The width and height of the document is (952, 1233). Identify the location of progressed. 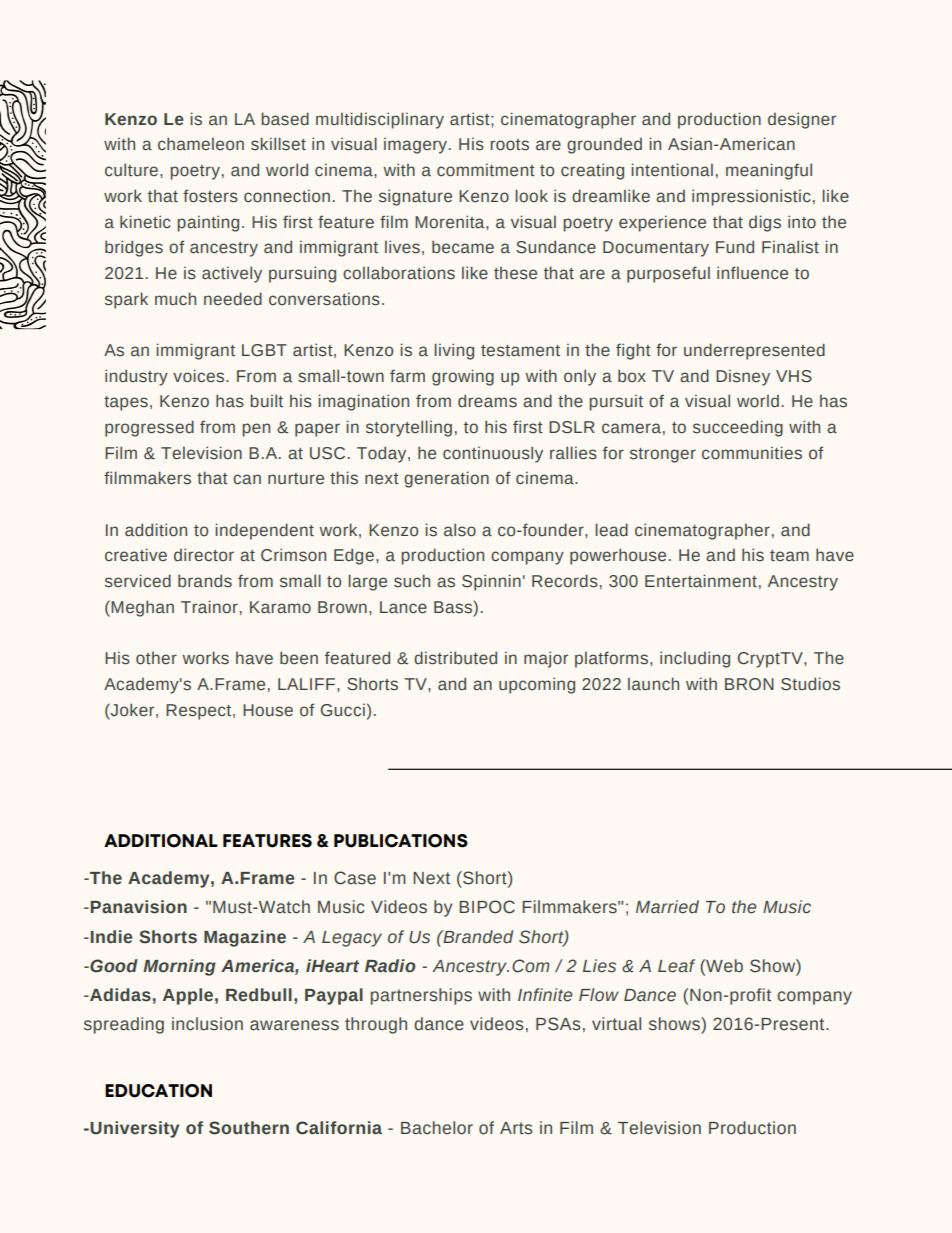
(149, 428).
